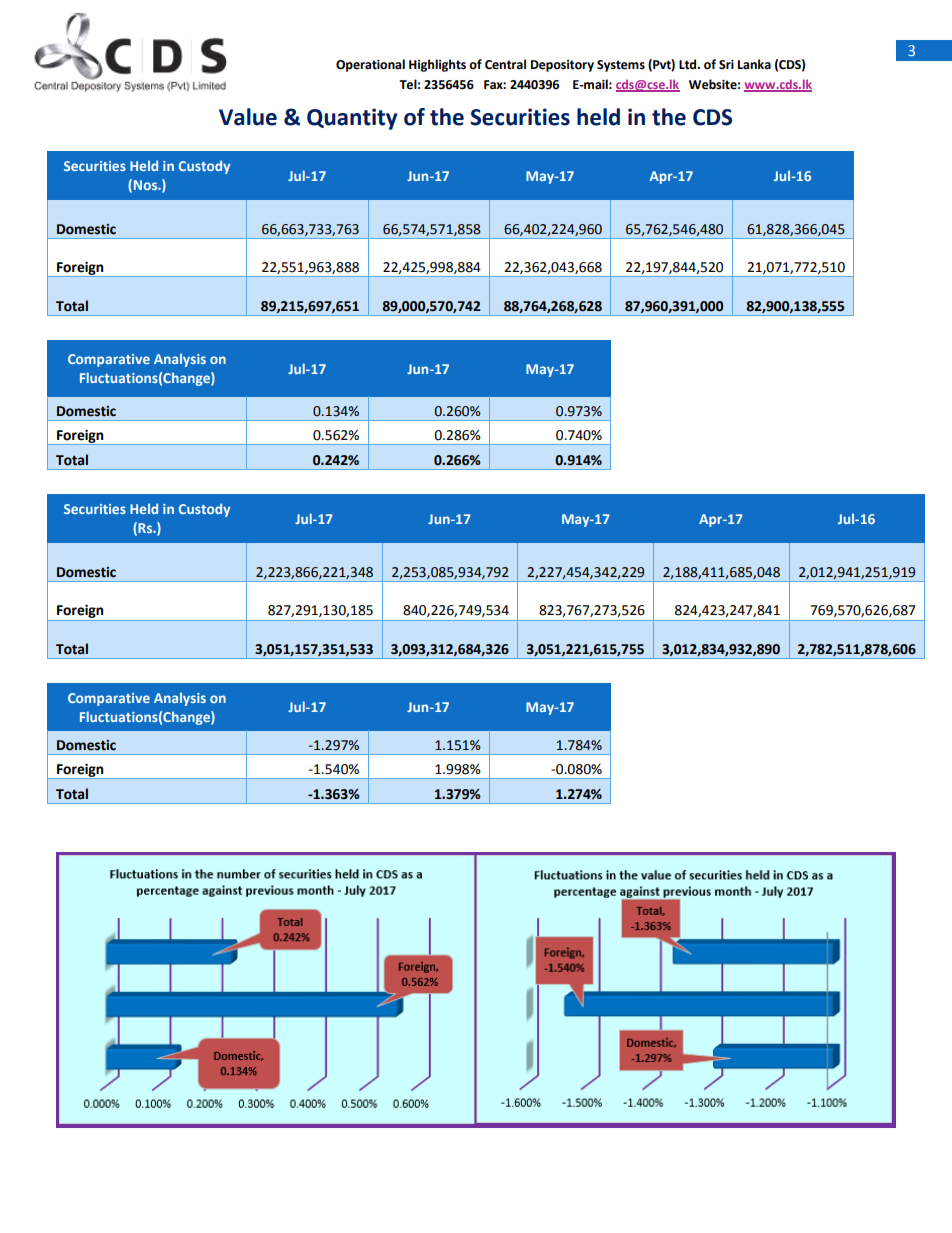  I want to click on Operational, so click(370, 65).
